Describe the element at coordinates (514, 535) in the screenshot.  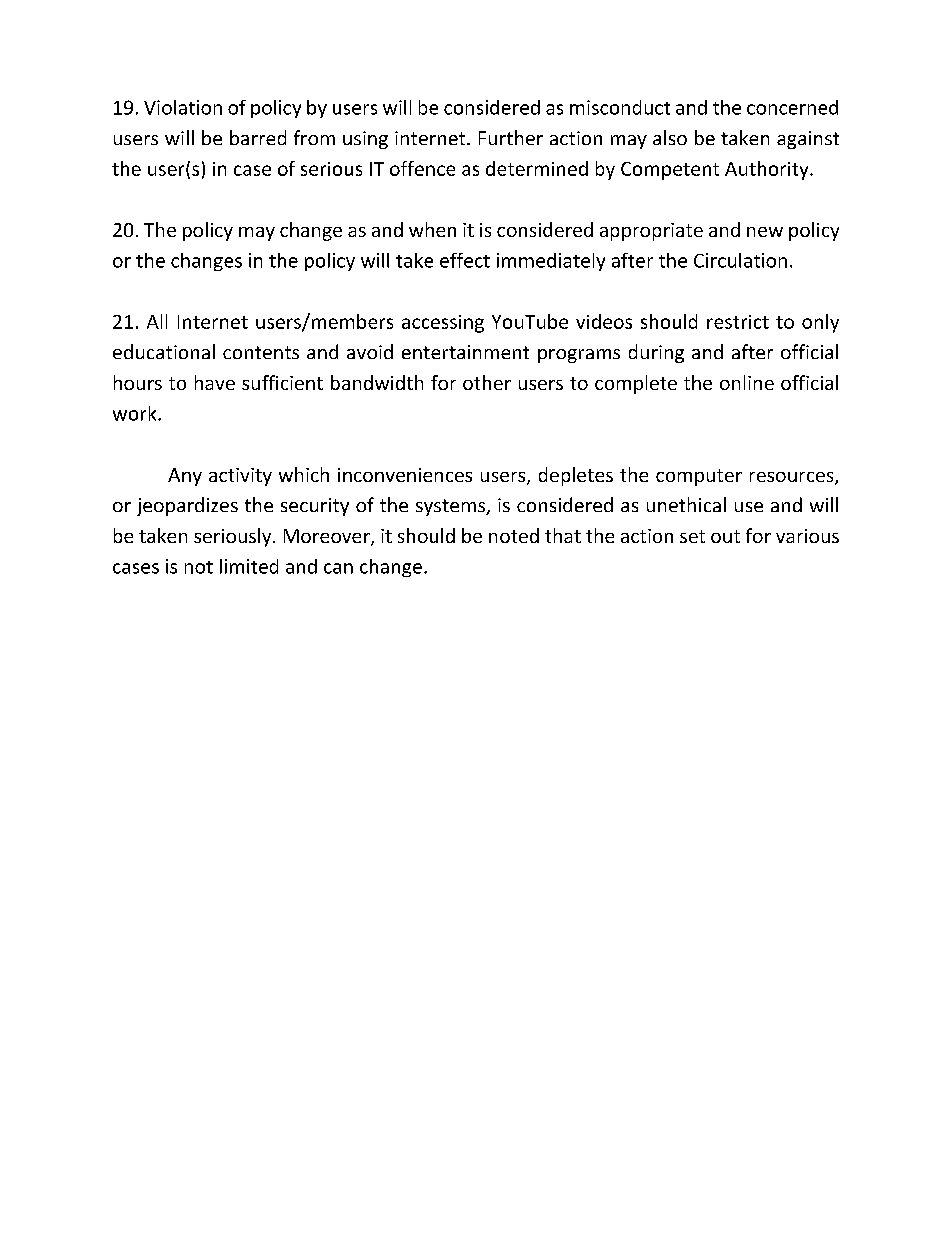
I see `noted` at that location.
